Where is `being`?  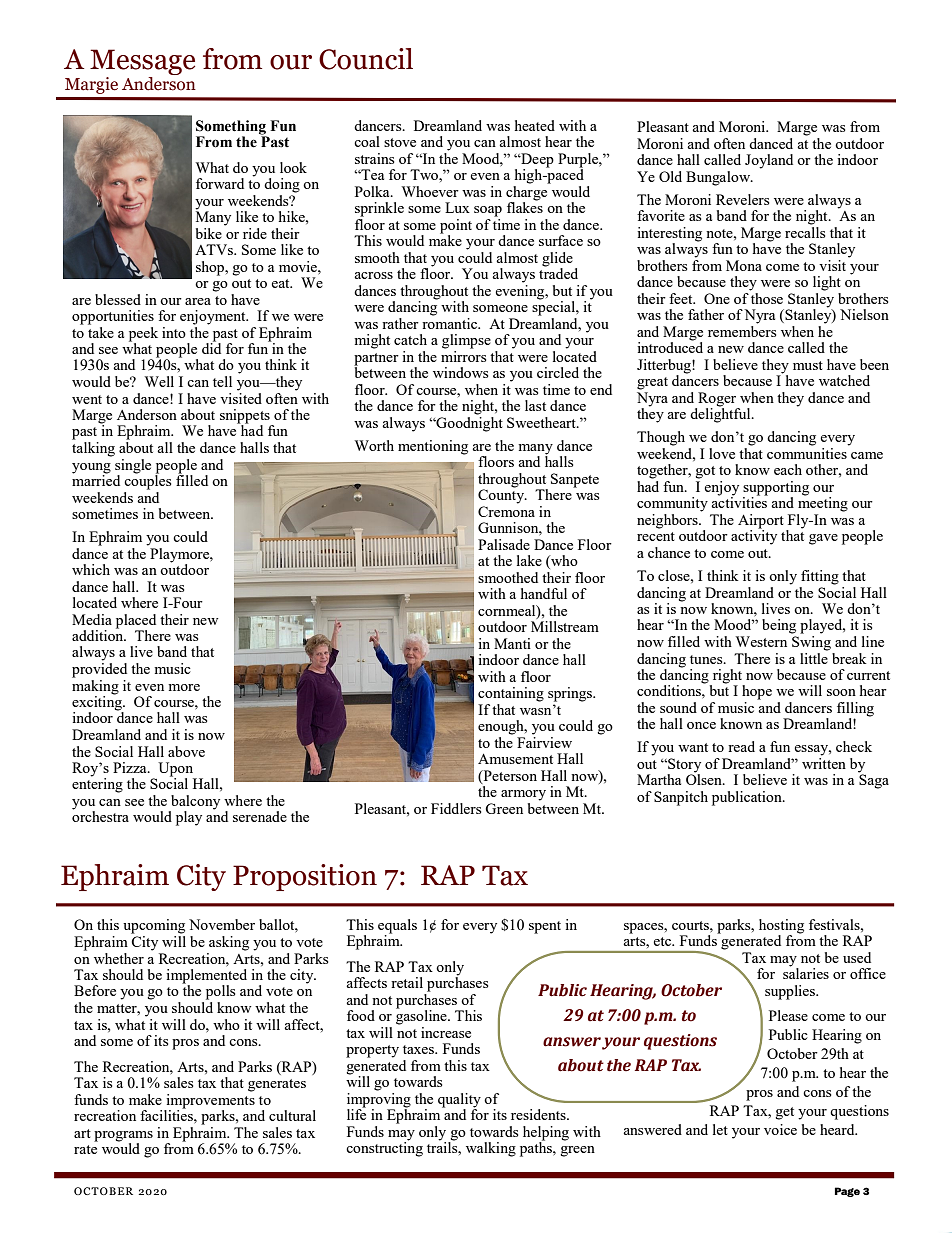
being is located at coordinates (779, 626).
